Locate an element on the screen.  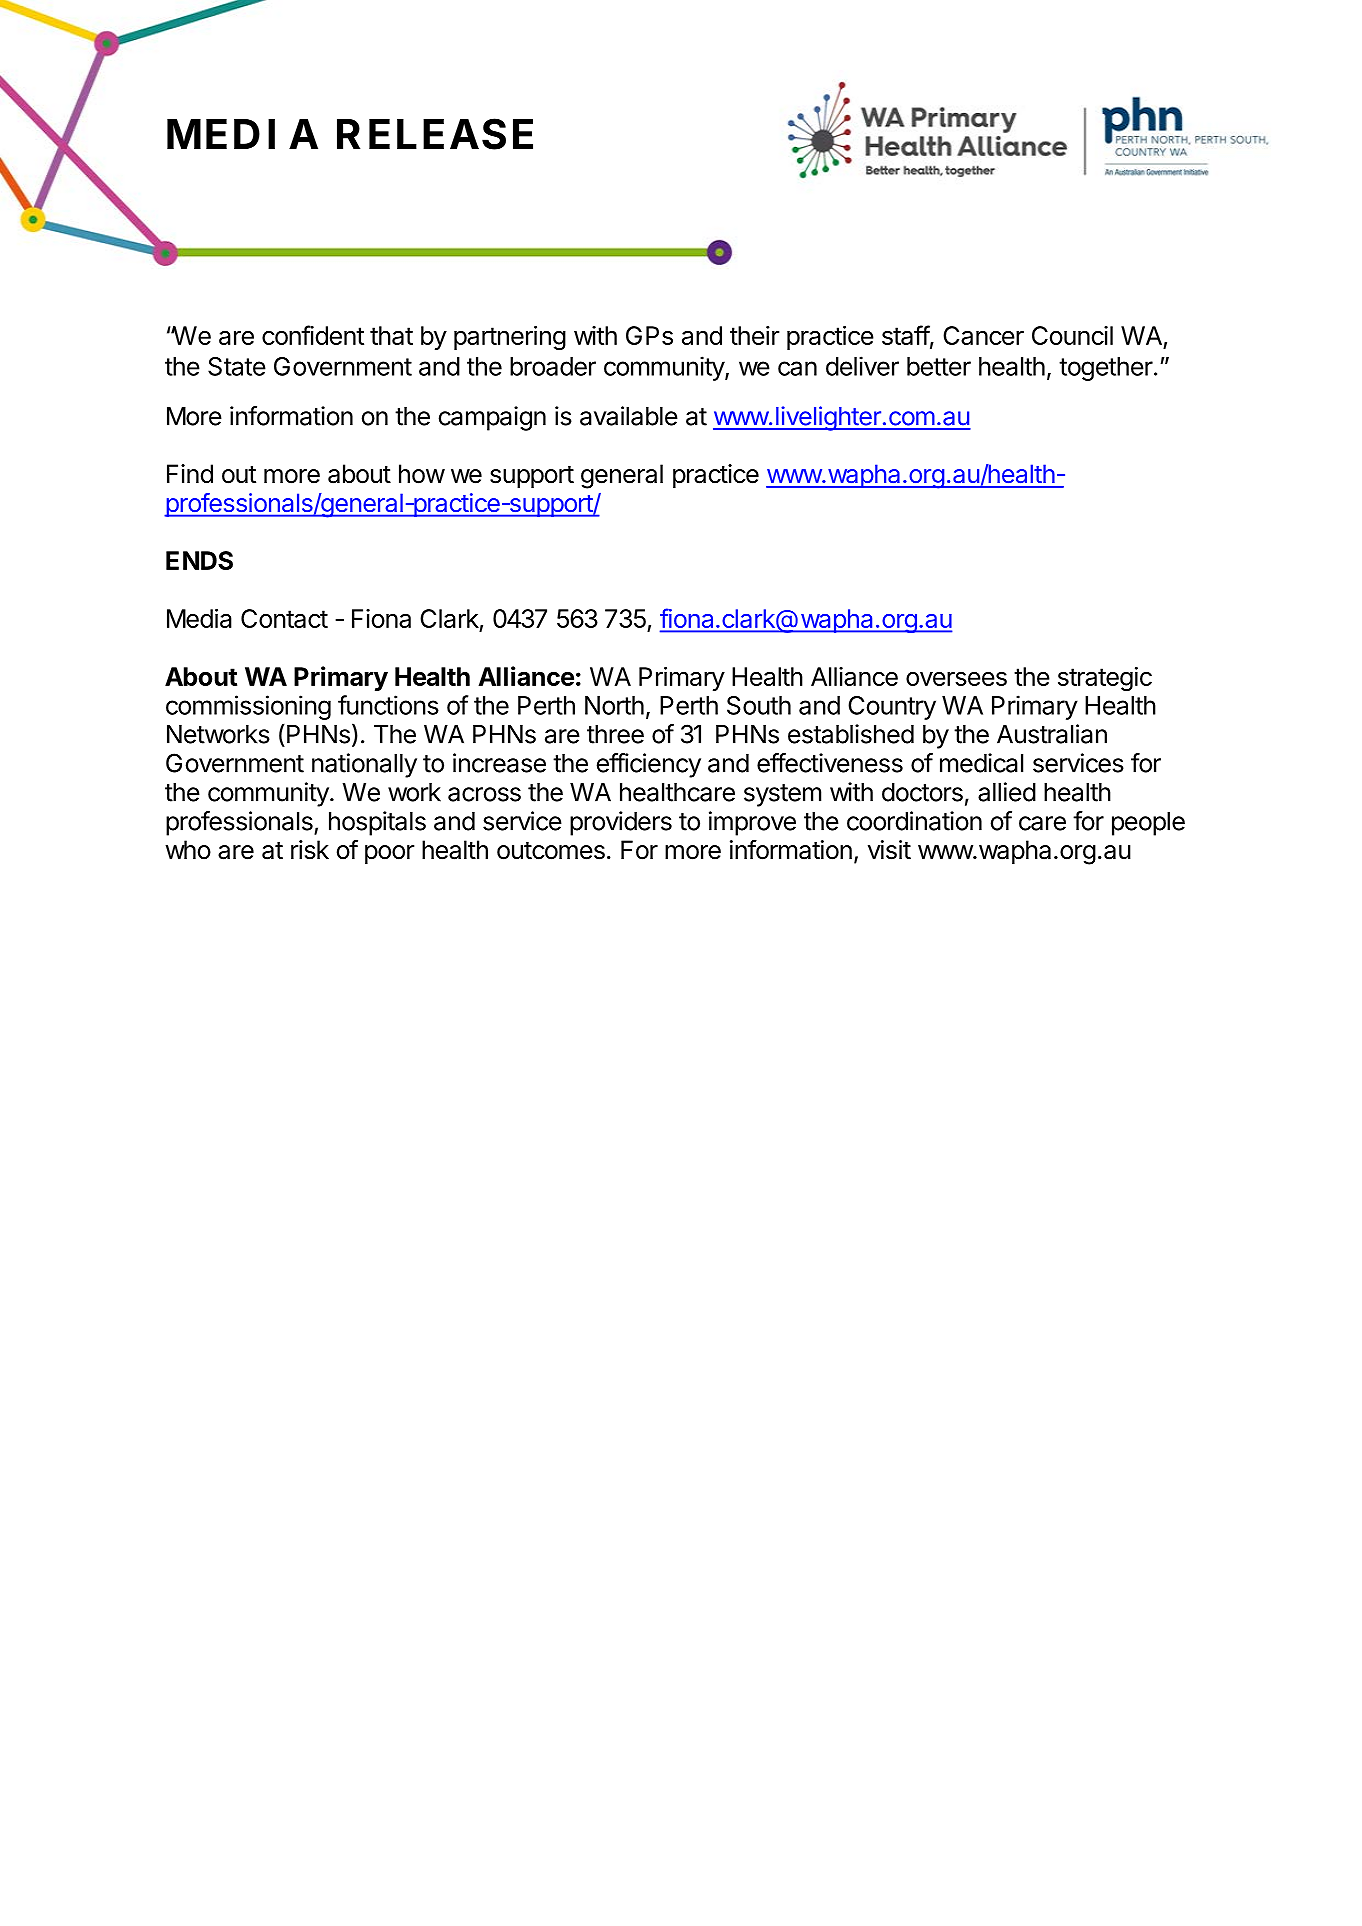
their is located at coordinates (754, 335).
